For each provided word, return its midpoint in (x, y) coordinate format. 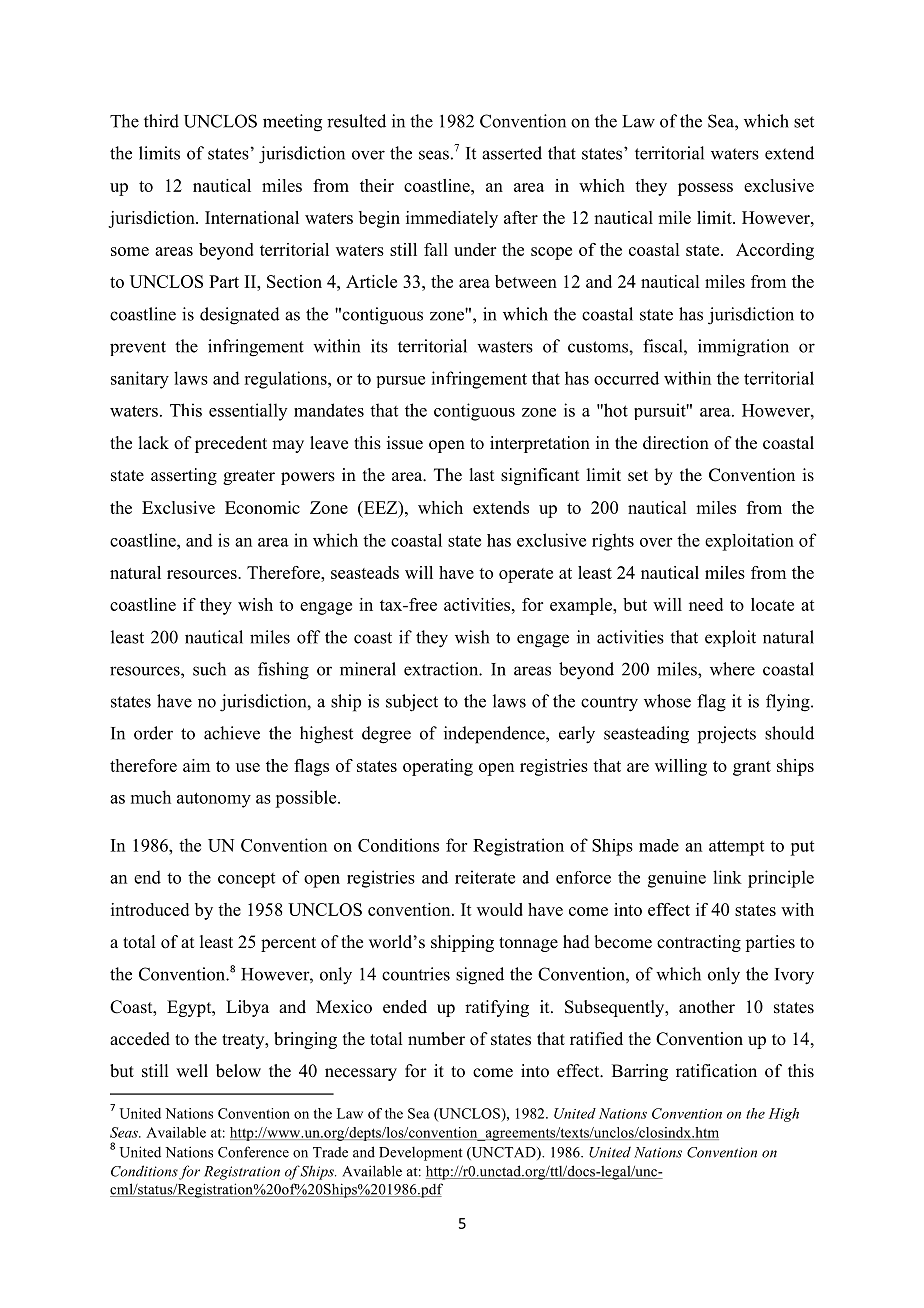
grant (752, 768)
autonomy (214, 800)
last (481, 475)
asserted (512, 153)
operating (438, 767)
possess (705, 189)
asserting (184, 476)
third (161, 121)
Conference (253, 1152)
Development (420, 1154)
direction (676, 443)
